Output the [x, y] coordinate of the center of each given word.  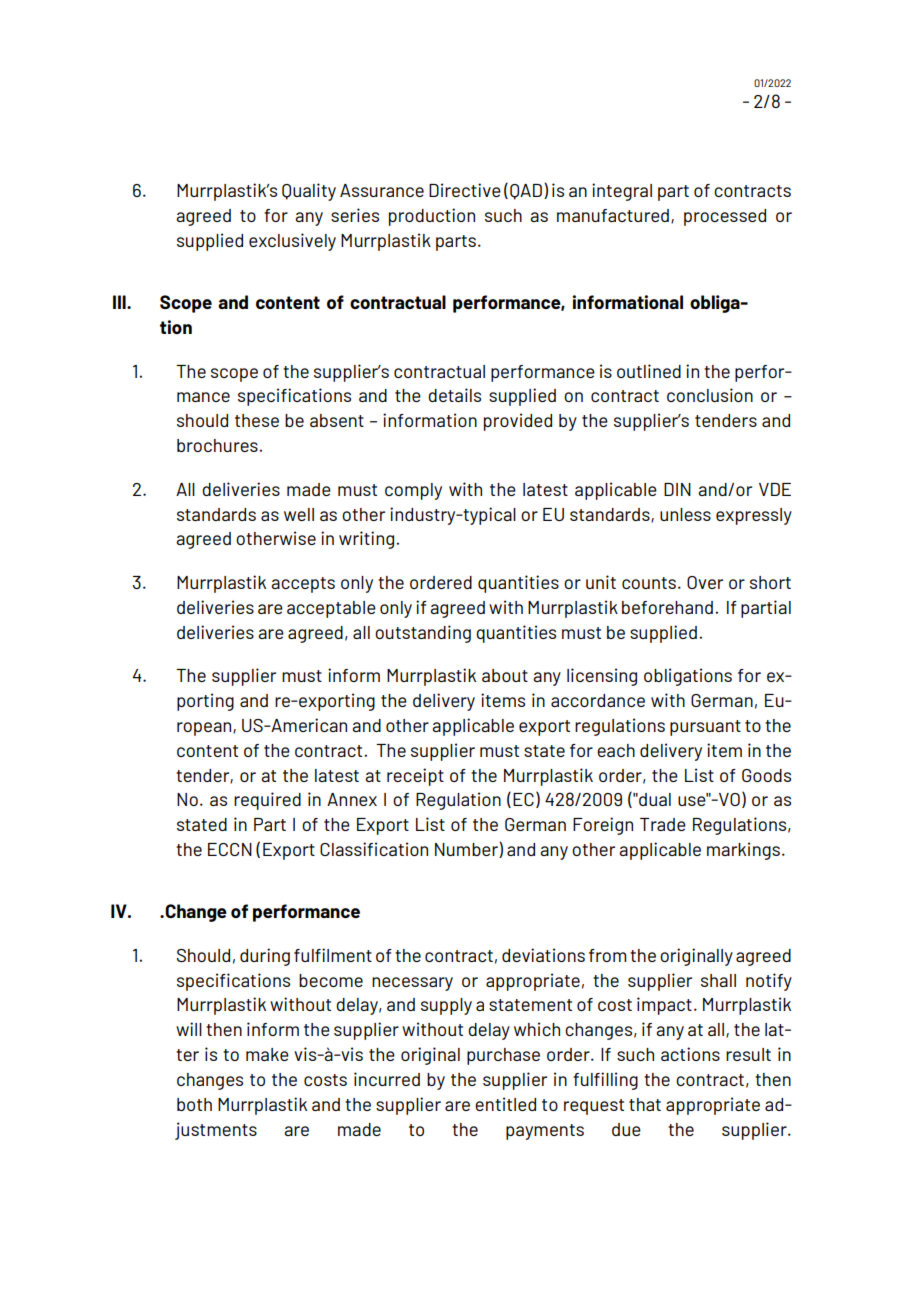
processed [725, 217]
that [645, 1104]
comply [413, 491]
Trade [663, 824]
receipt [415, 777]
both [194, 1104]
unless [685, 514]
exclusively [292, 242]
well [299, 514]
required [267, 801]
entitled [505, 1104]
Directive [465, 190]
